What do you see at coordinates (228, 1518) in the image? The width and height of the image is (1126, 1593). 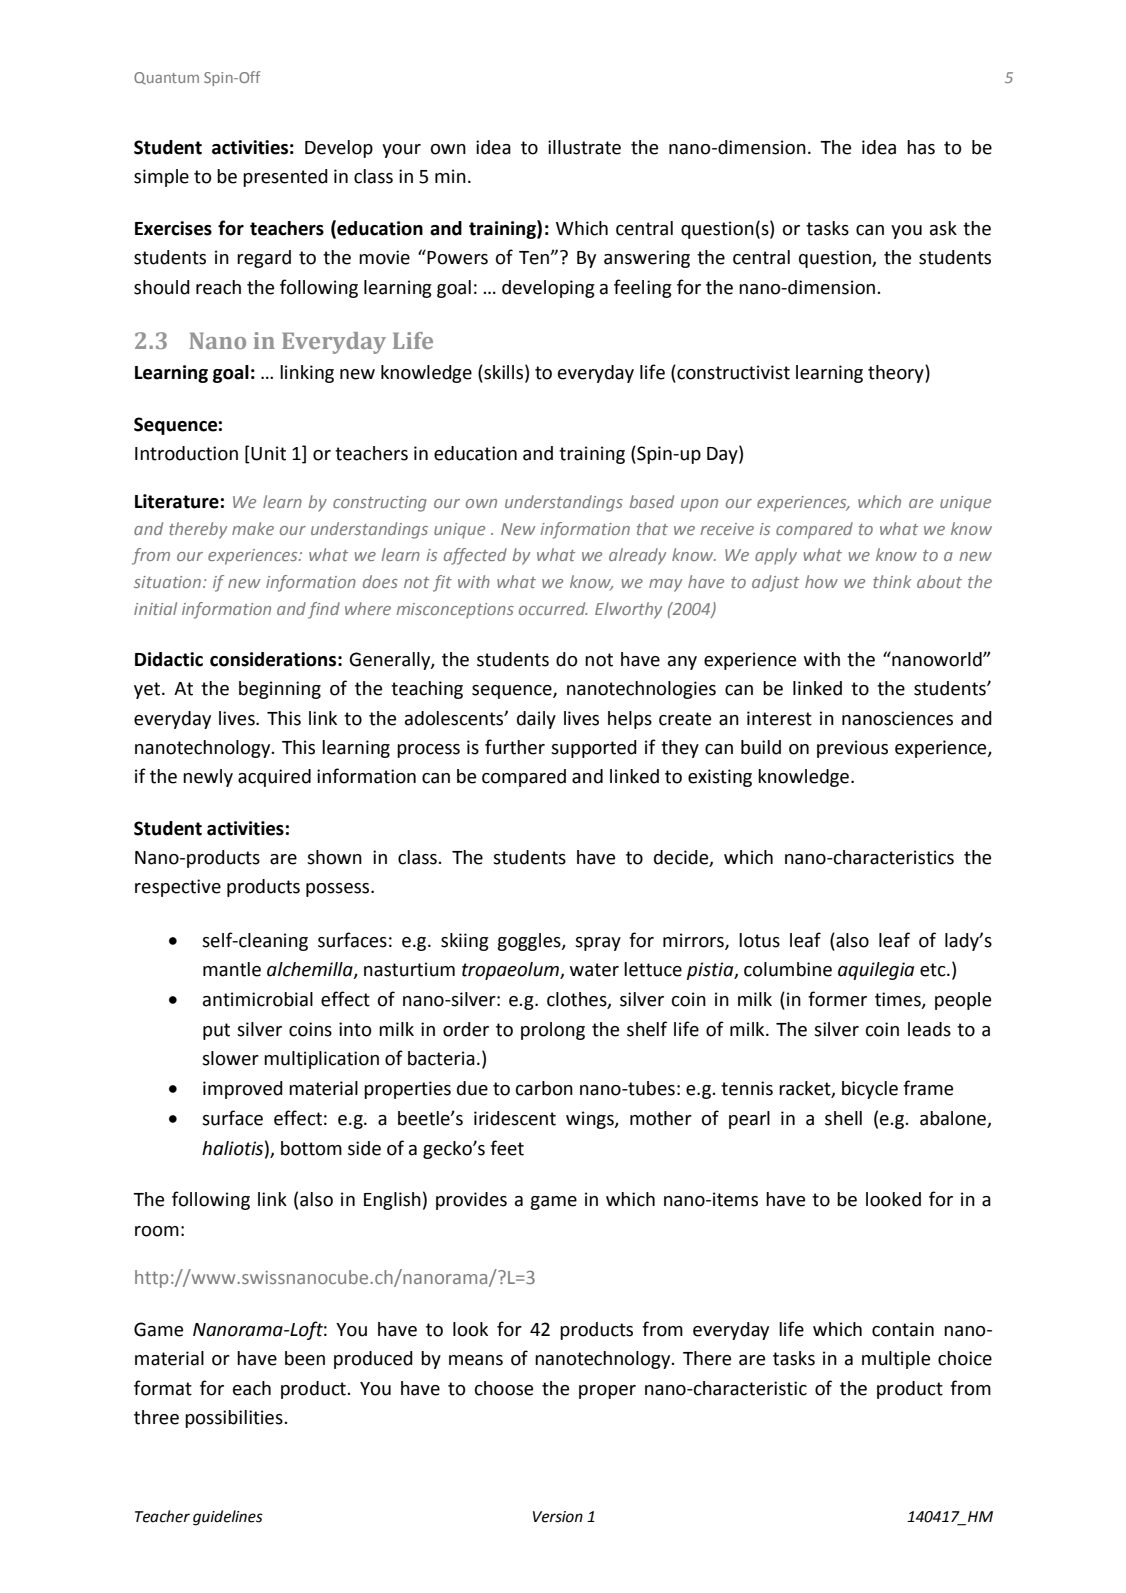 I see `guidelines` at bounding box center [228, 1518].
